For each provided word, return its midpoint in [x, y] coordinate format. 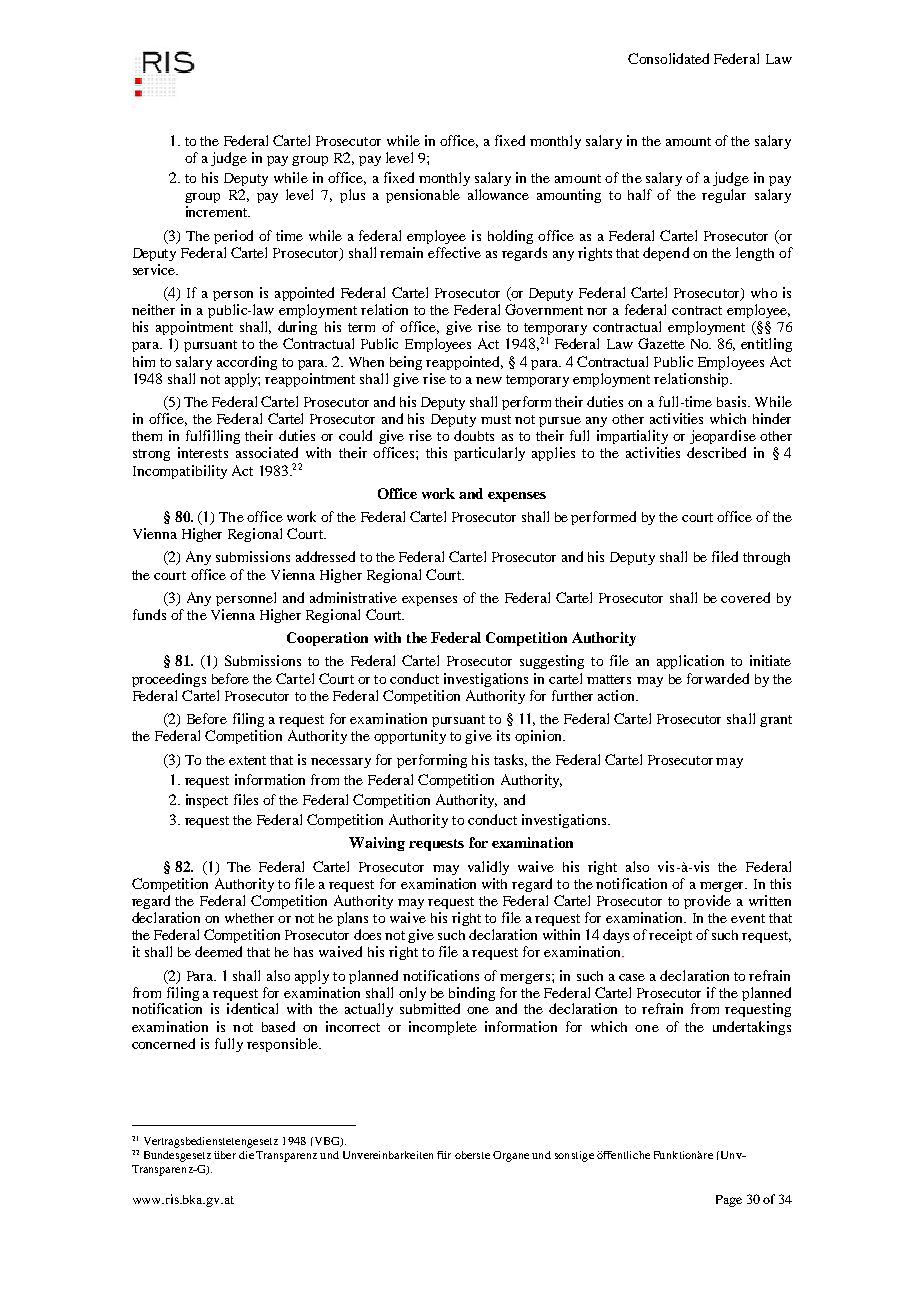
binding [472, 995]
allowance [498, 194]
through [766, 558]
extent [247, 760]
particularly [489, 454]
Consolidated [668, 58]
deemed [218, 951]
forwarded [718, 678]
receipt [670, 936]
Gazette [661, 343]
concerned [163, 1043]
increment [218, 211]
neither [153, 309]
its [503, 735]
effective [454, 252]
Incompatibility [180, 472]
